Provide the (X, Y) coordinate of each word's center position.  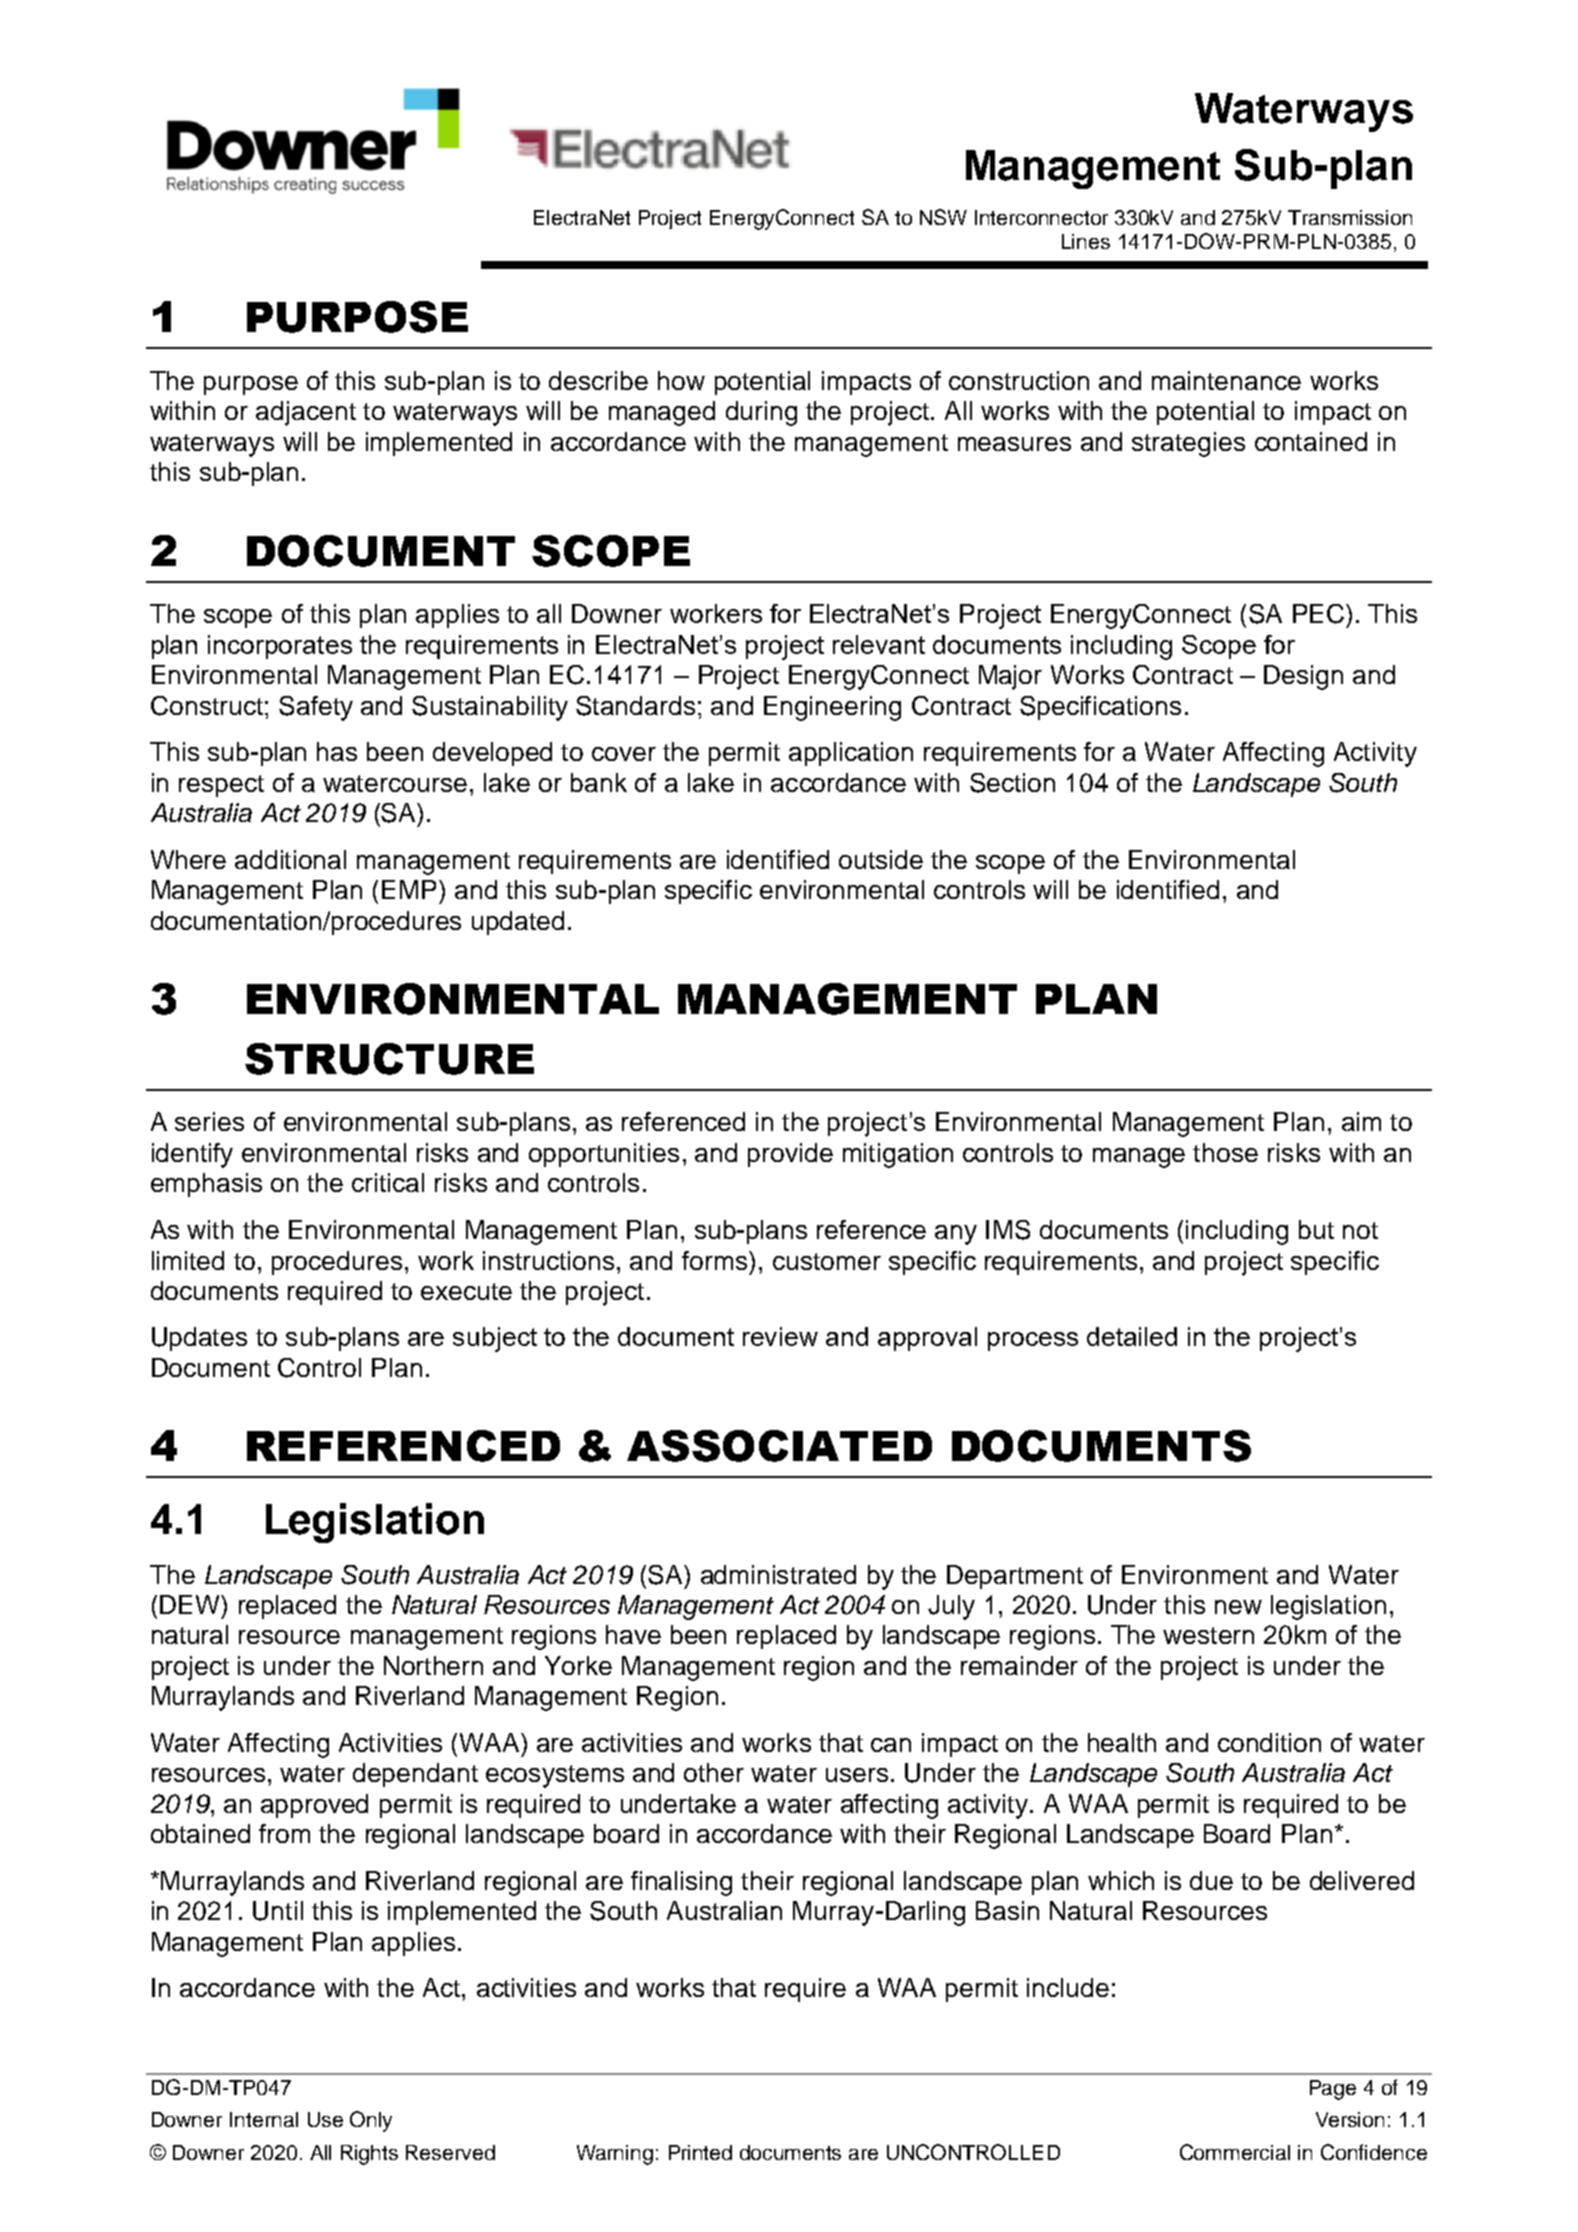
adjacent (306, 413)
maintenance (1226, 380)
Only (371, 2121)
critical (388, 1182)
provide (790, 1155)
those (1225, 1152)
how (681, 380)
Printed (700, 2152)
